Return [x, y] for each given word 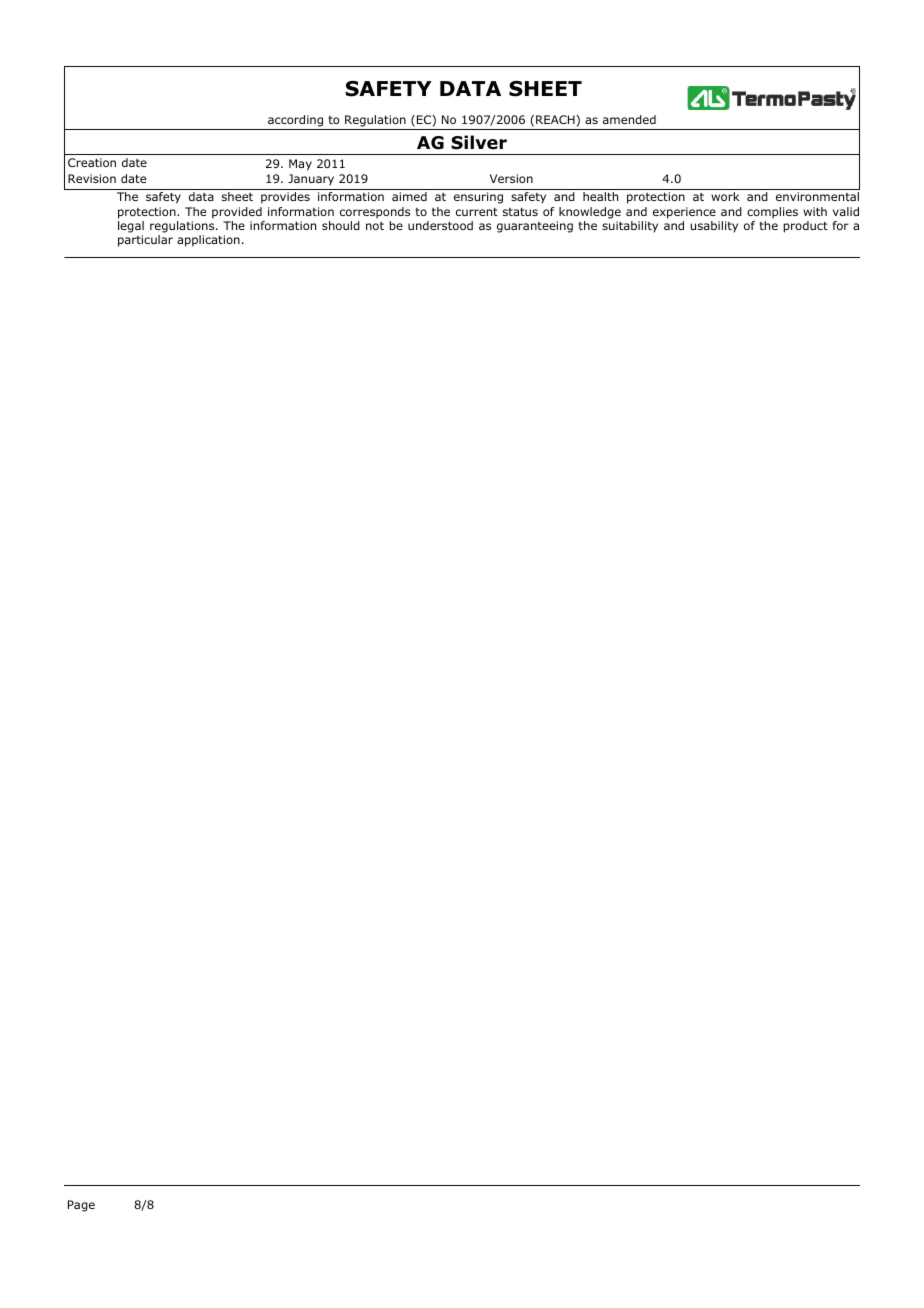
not [375, 226]
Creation [92, 162]
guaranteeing [535, 227]
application [208, 241]
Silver [479, 142]
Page [81, 1206]
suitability [630, 227]
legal [131, 227]
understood [440, 225]
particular [145, 241]
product [805, 227]
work [725, 196]
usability [714, 227]
